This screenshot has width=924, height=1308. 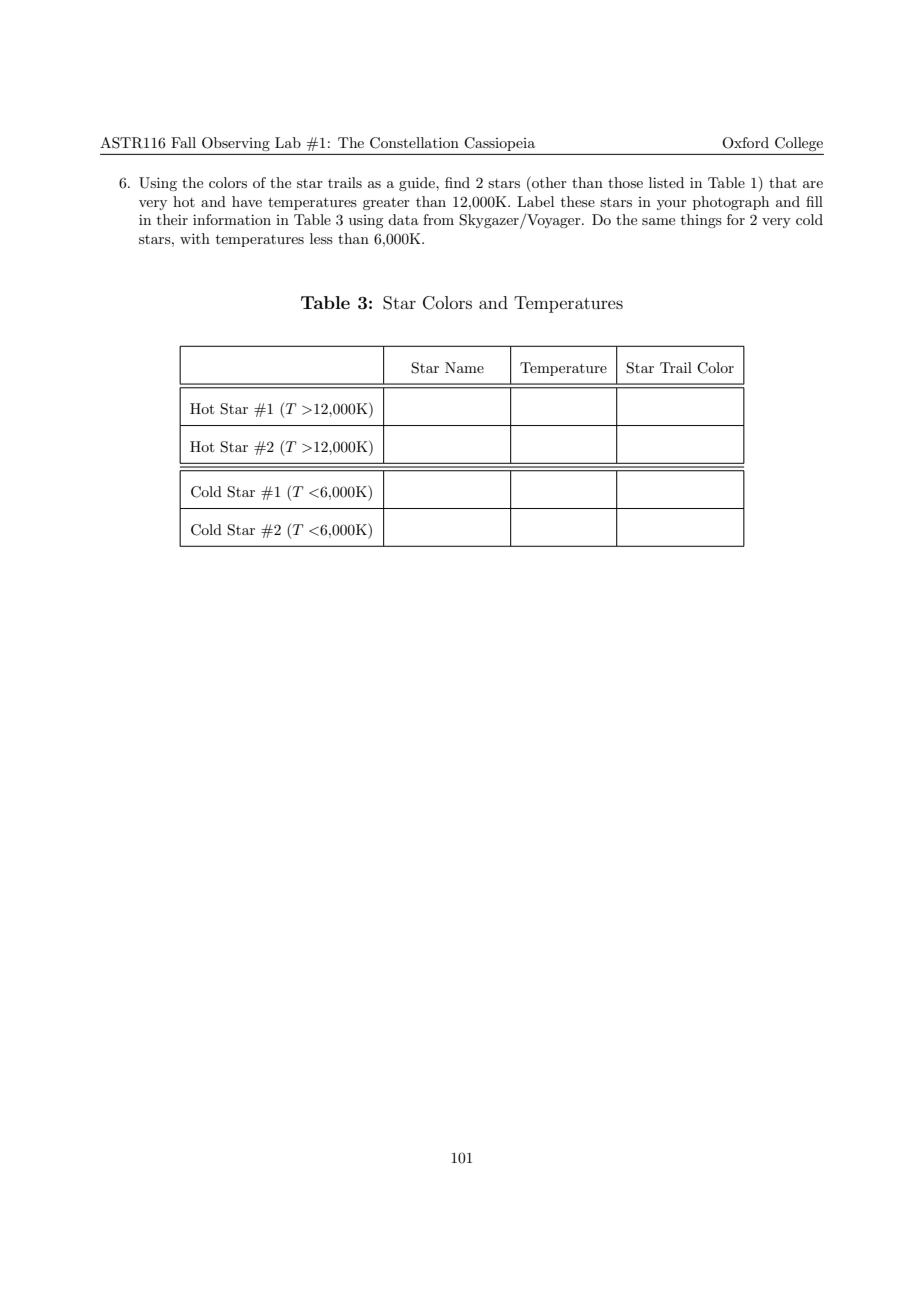 What do you see at coordinates (464, 367) in the screenshot?
I see `Name` at bounding box center [464, 367].
